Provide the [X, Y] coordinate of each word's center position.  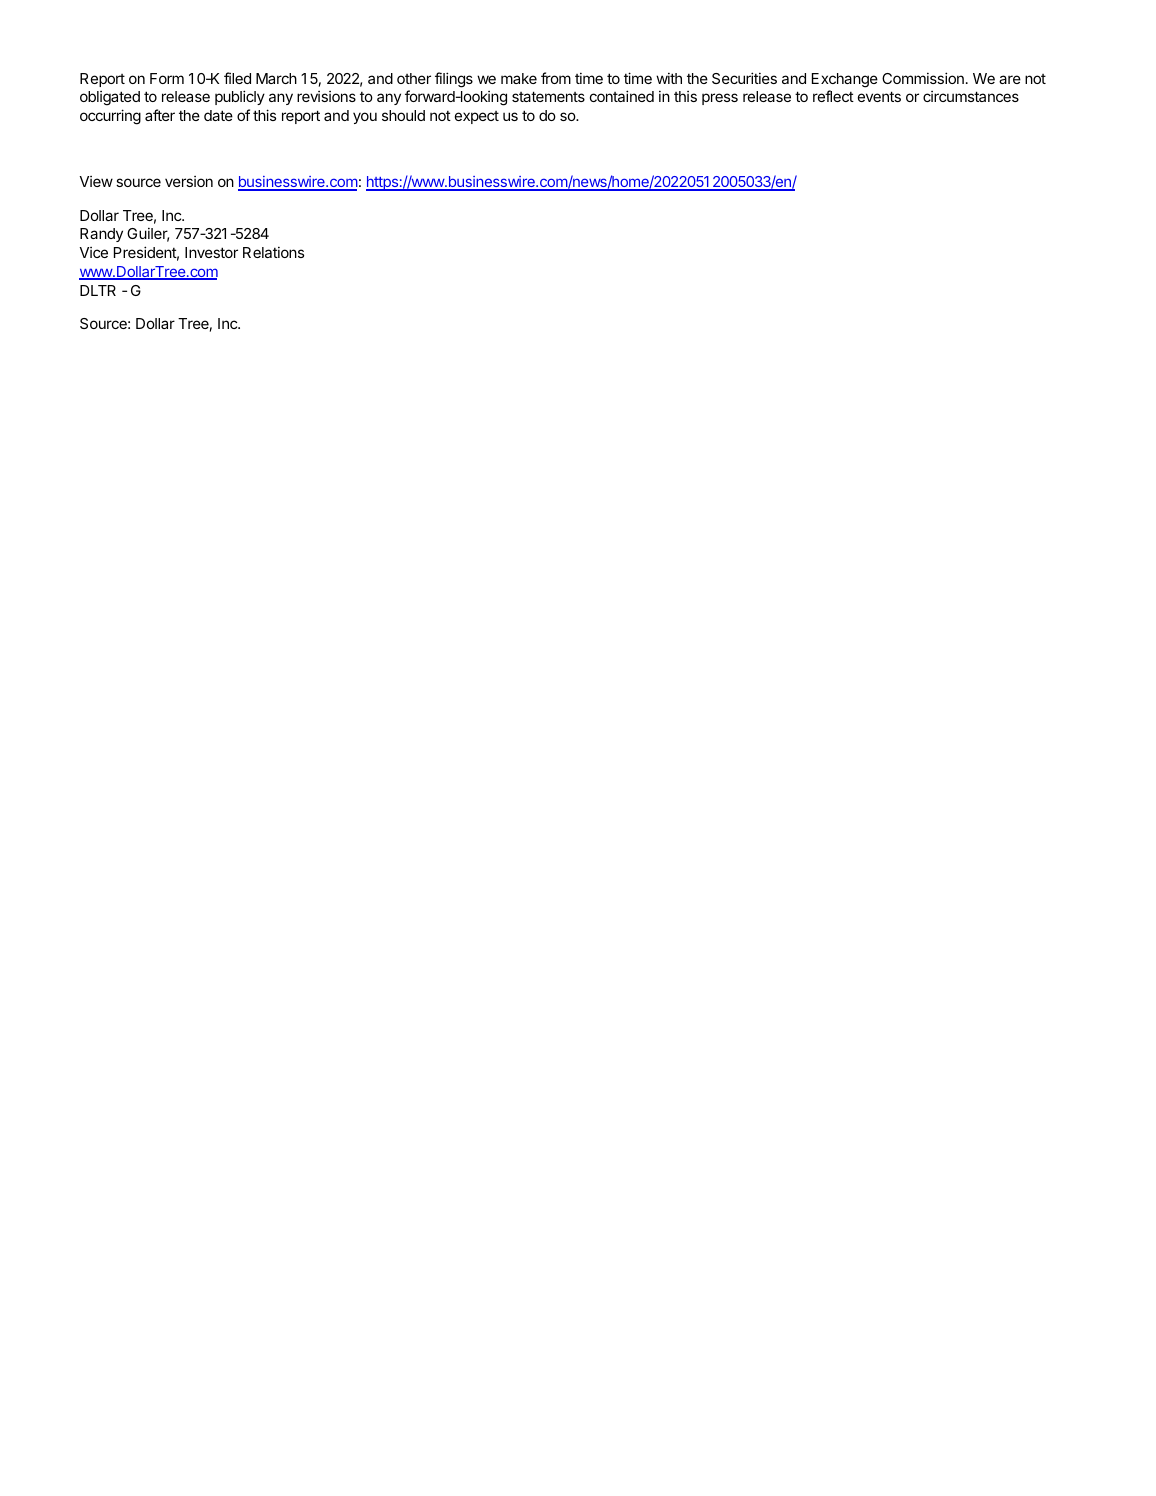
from [556, 78]
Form [167, 78]
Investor [211, 252]
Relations [273, 252]
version [189, 181]
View [96, 181]
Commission [923, 78]
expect [477, 117]
